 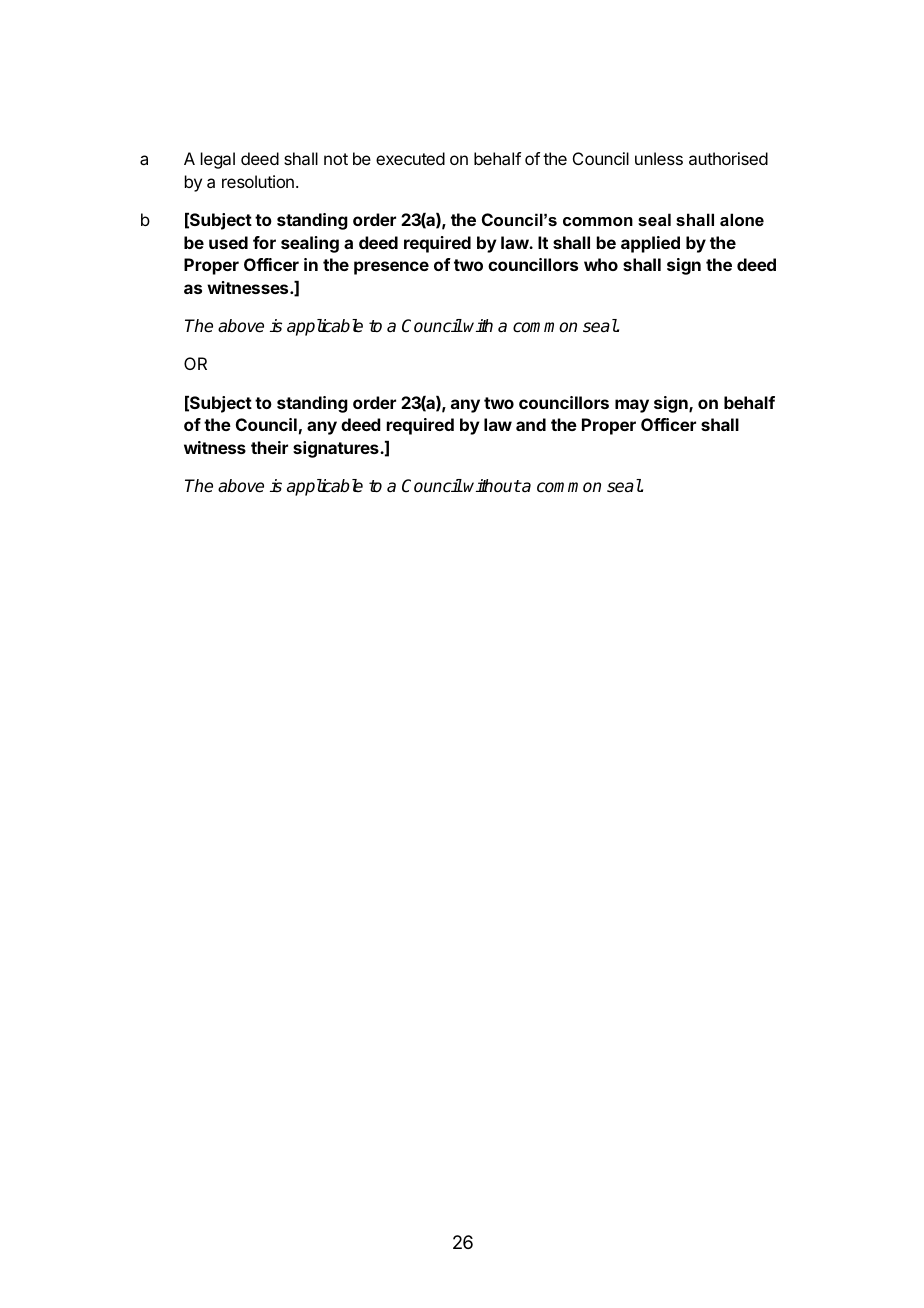 I want to click on presence, so click(x=391, y=268).
